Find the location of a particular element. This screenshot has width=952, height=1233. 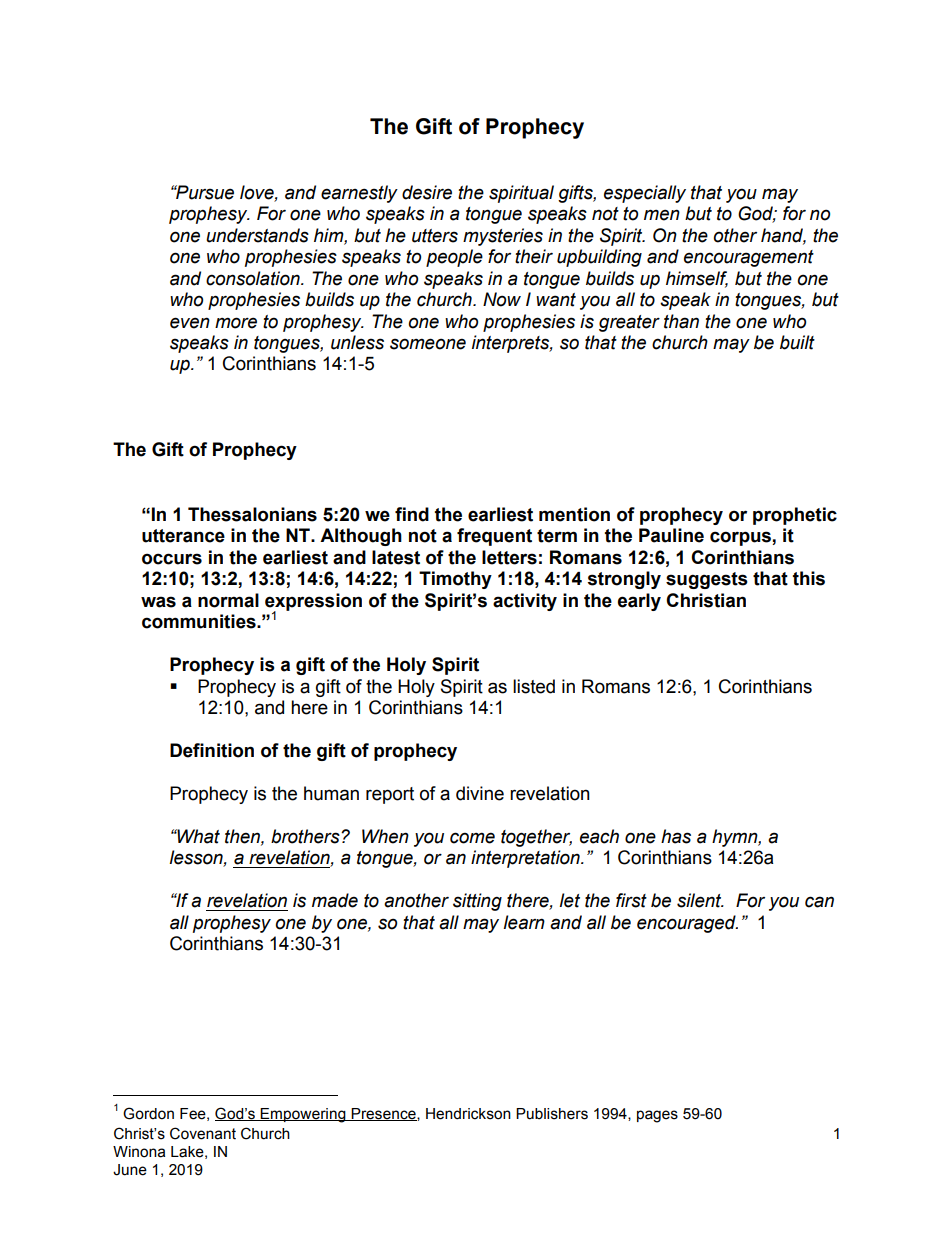

Hendrickson is located at coordinates (468, 1114).
